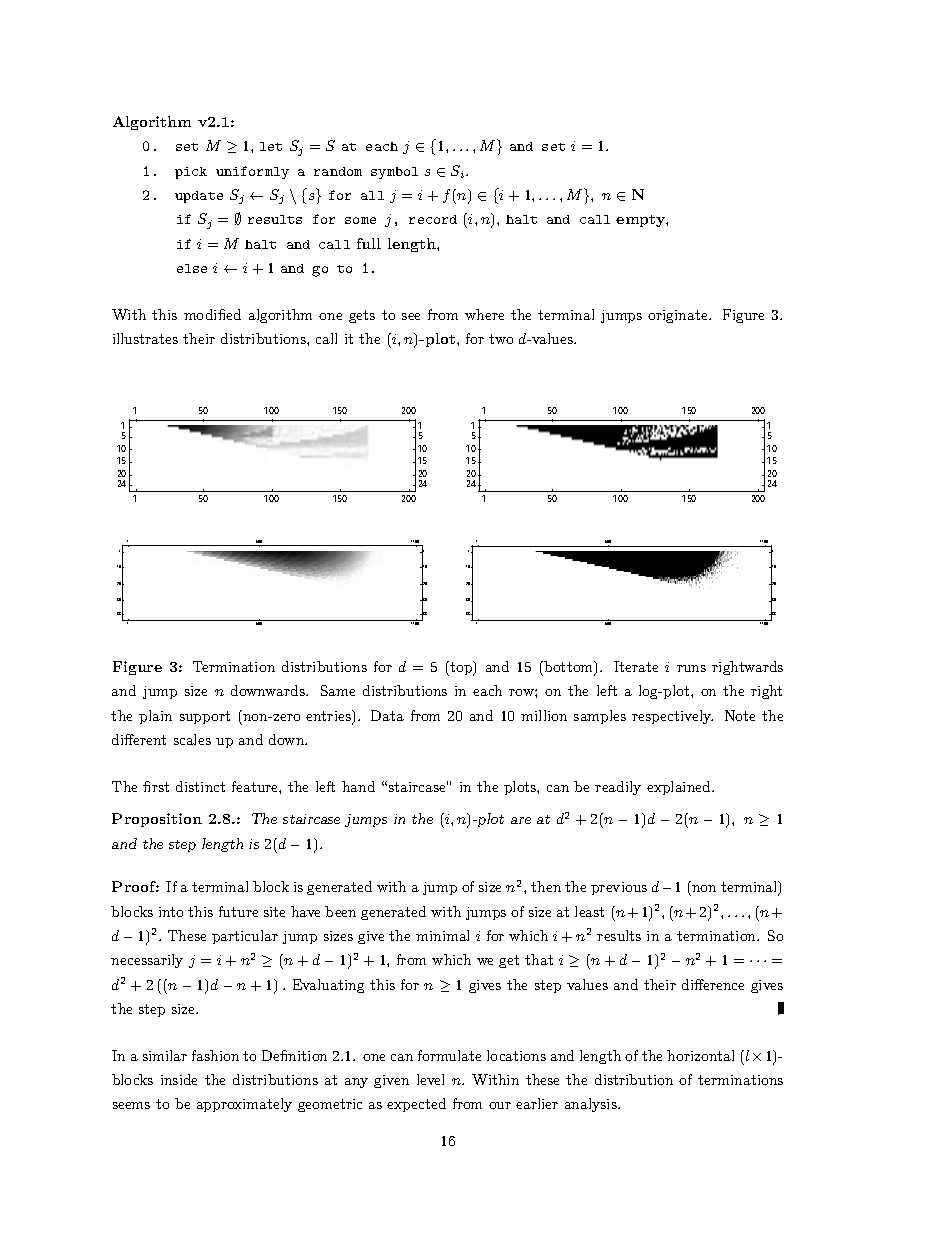  Describe the element at coordinates (205, 717) in the screenshot. I see `support` at that location.
